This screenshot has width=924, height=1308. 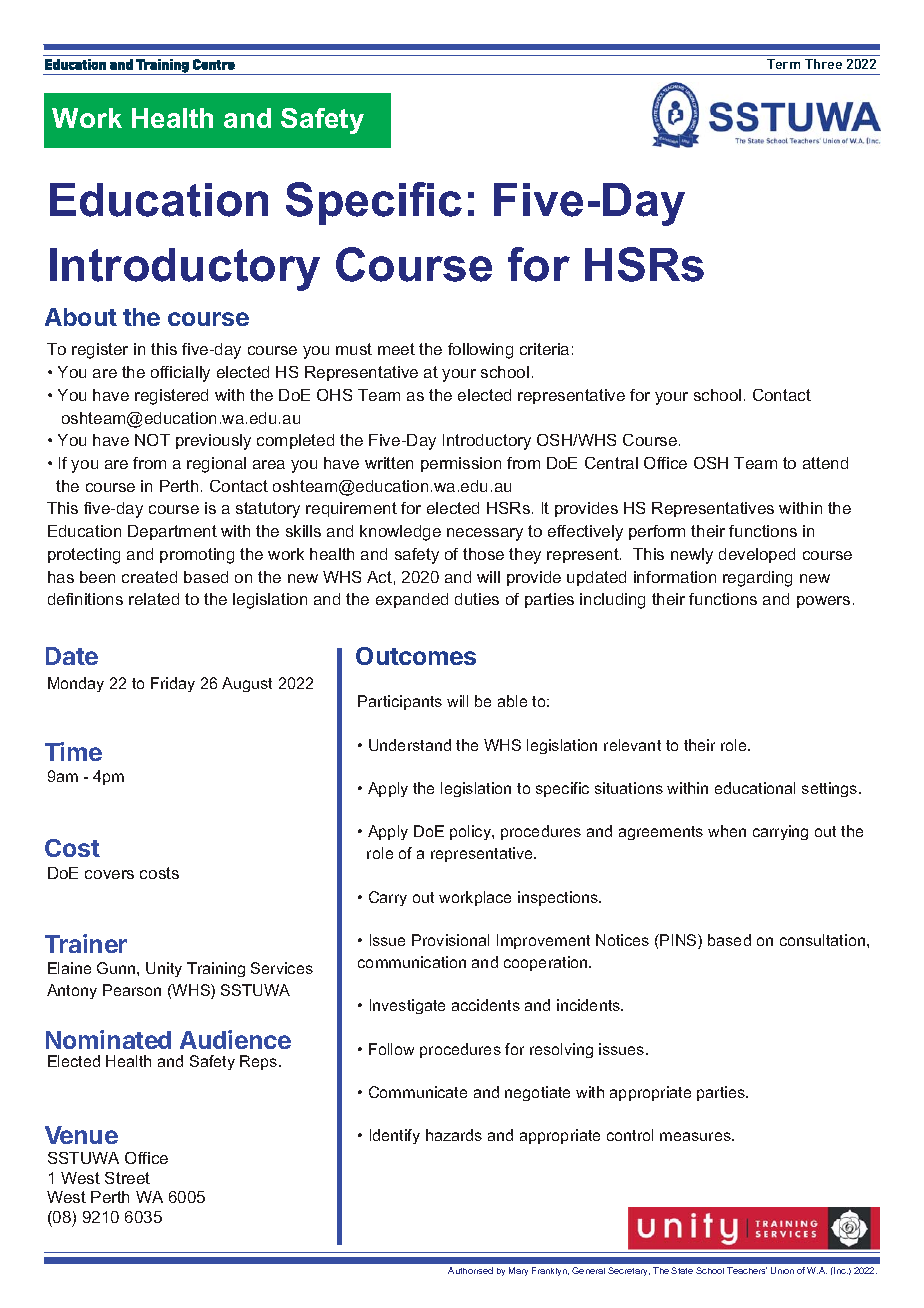 I want to click on attend, so click(x=825, y=463).
